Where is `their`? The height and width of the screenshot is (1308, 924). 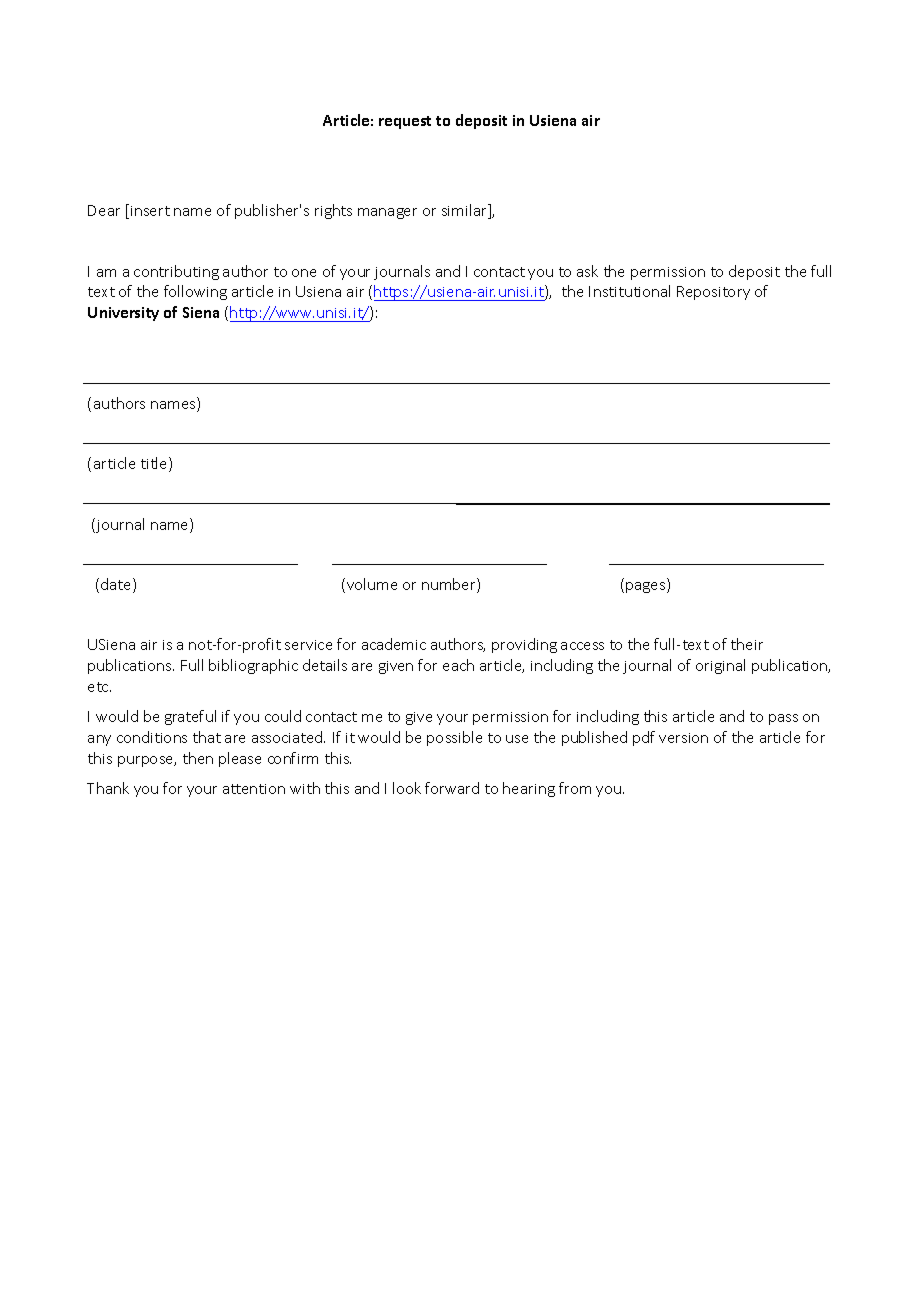 their is located at coordinates (747, 644).
